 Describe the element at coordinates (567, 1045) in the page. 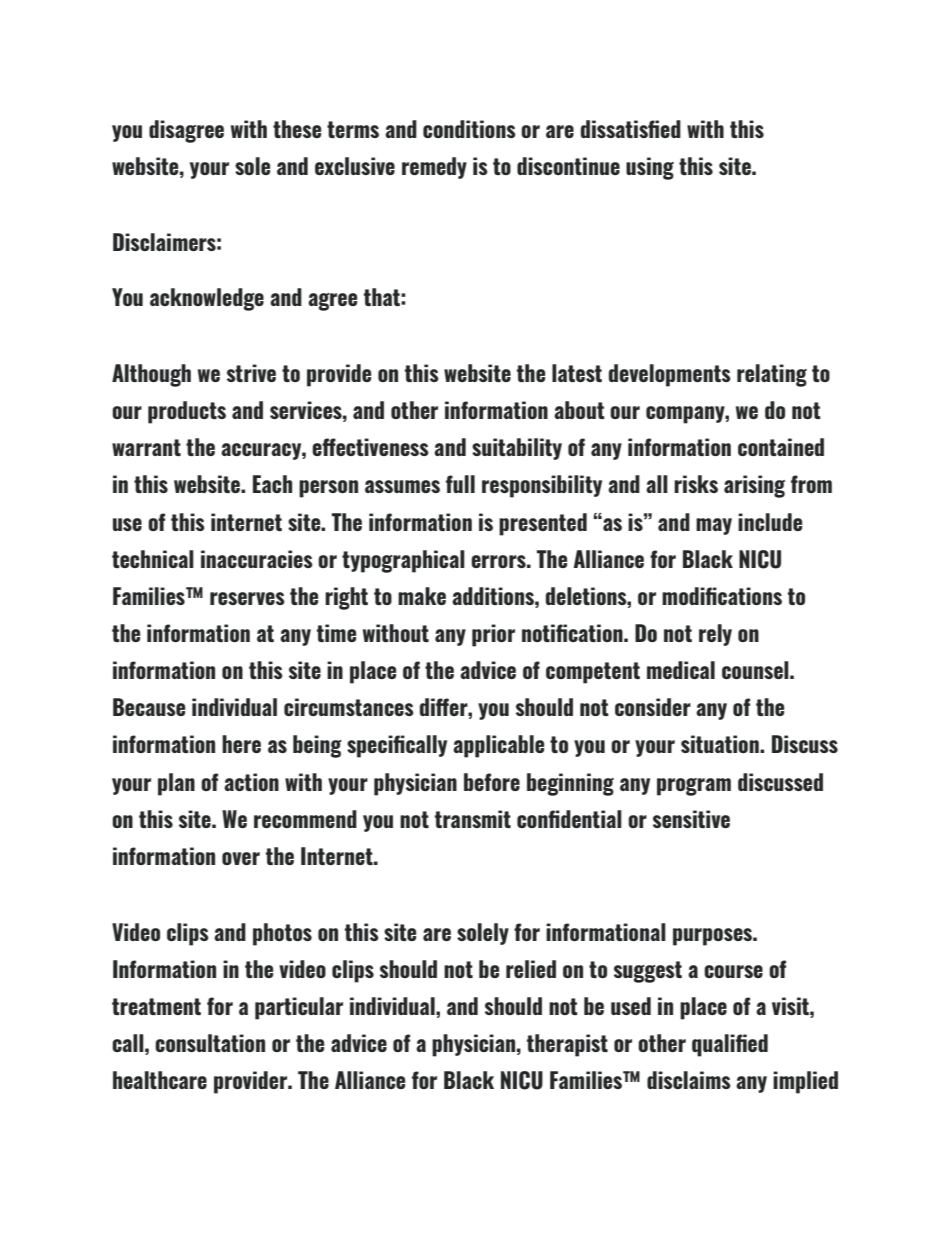

I see `therapist` at that location.
